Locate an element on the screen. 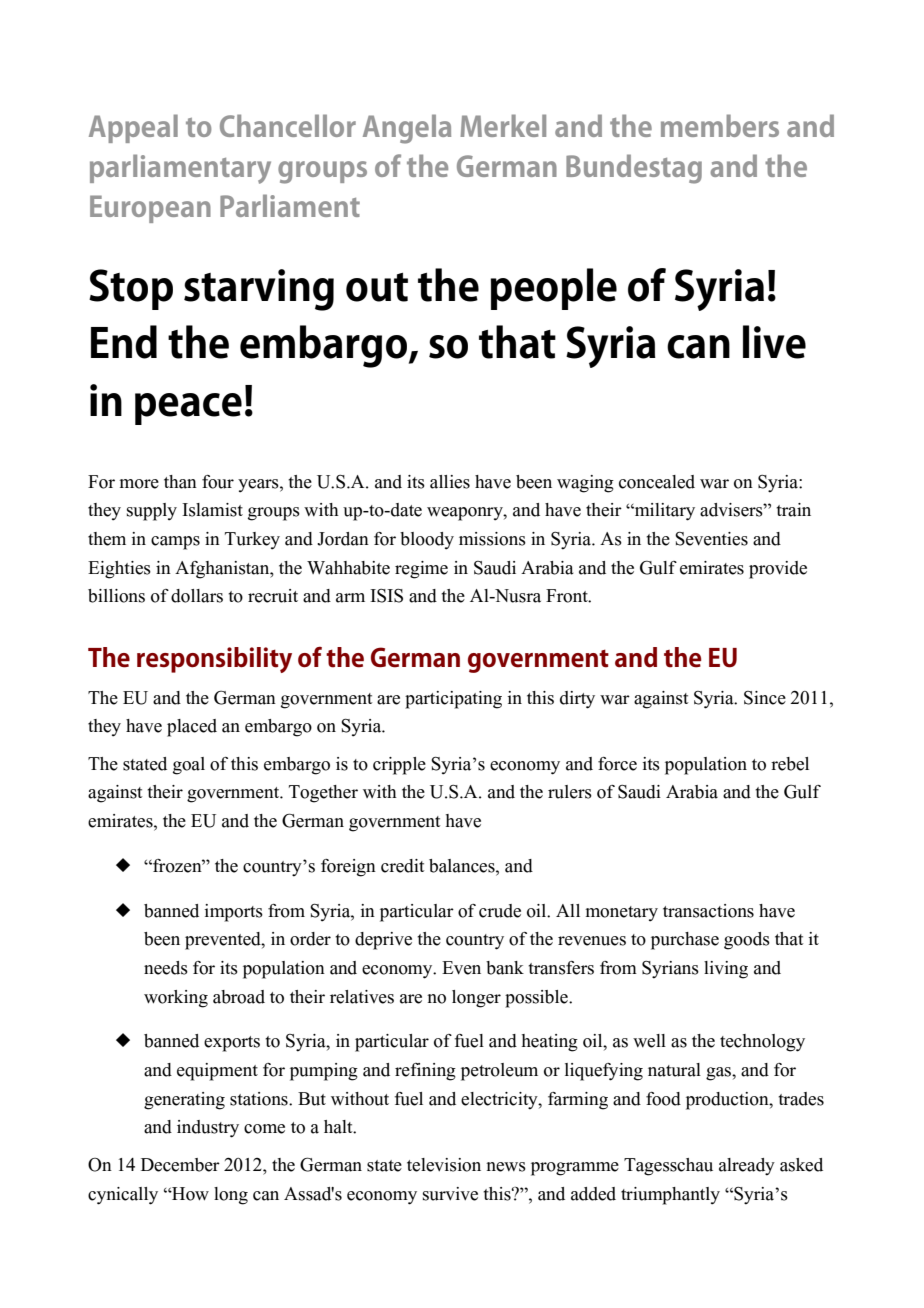 The height and width of the screenshot is (1308, 924). concealed is located at coordinates (657, 482).
